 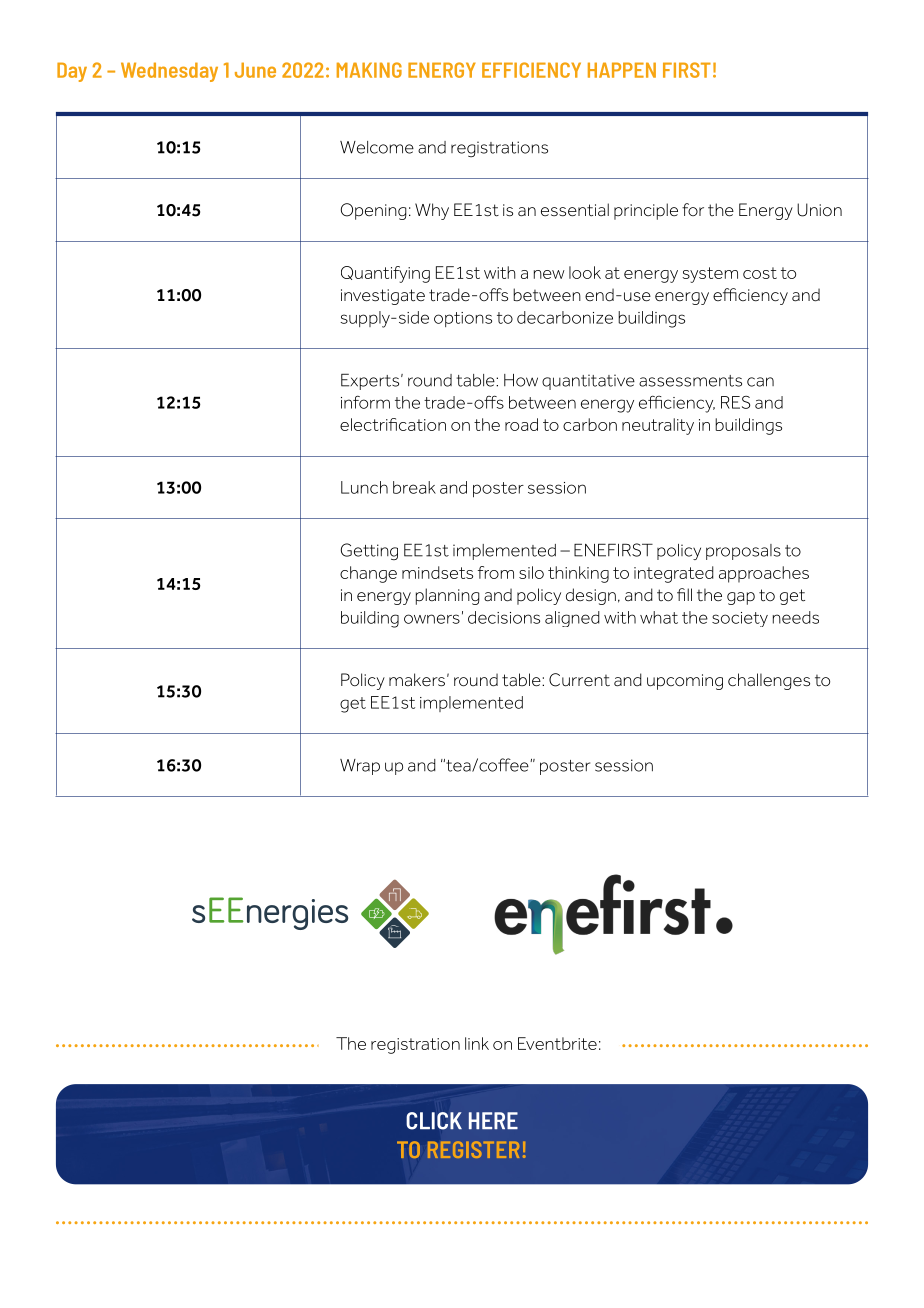 What do you see at coordinates (769, 681) in the screenshot?
I see `challenges` at bounding box center [769, 681].
